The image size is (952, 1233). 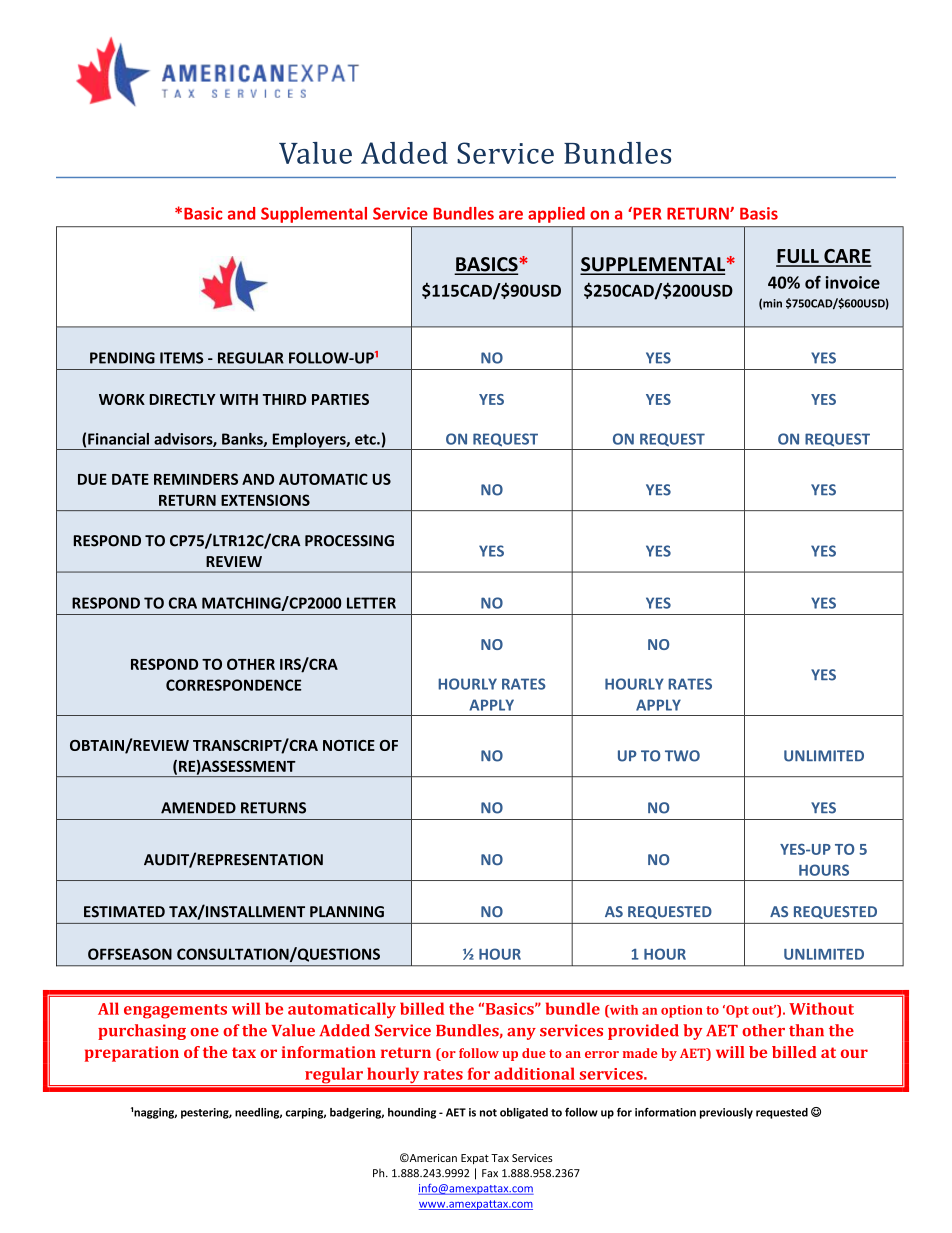 What do you see at coordinates (347, 912) in the document?
I see `PLANNING` at bounding box center [347, 912].
